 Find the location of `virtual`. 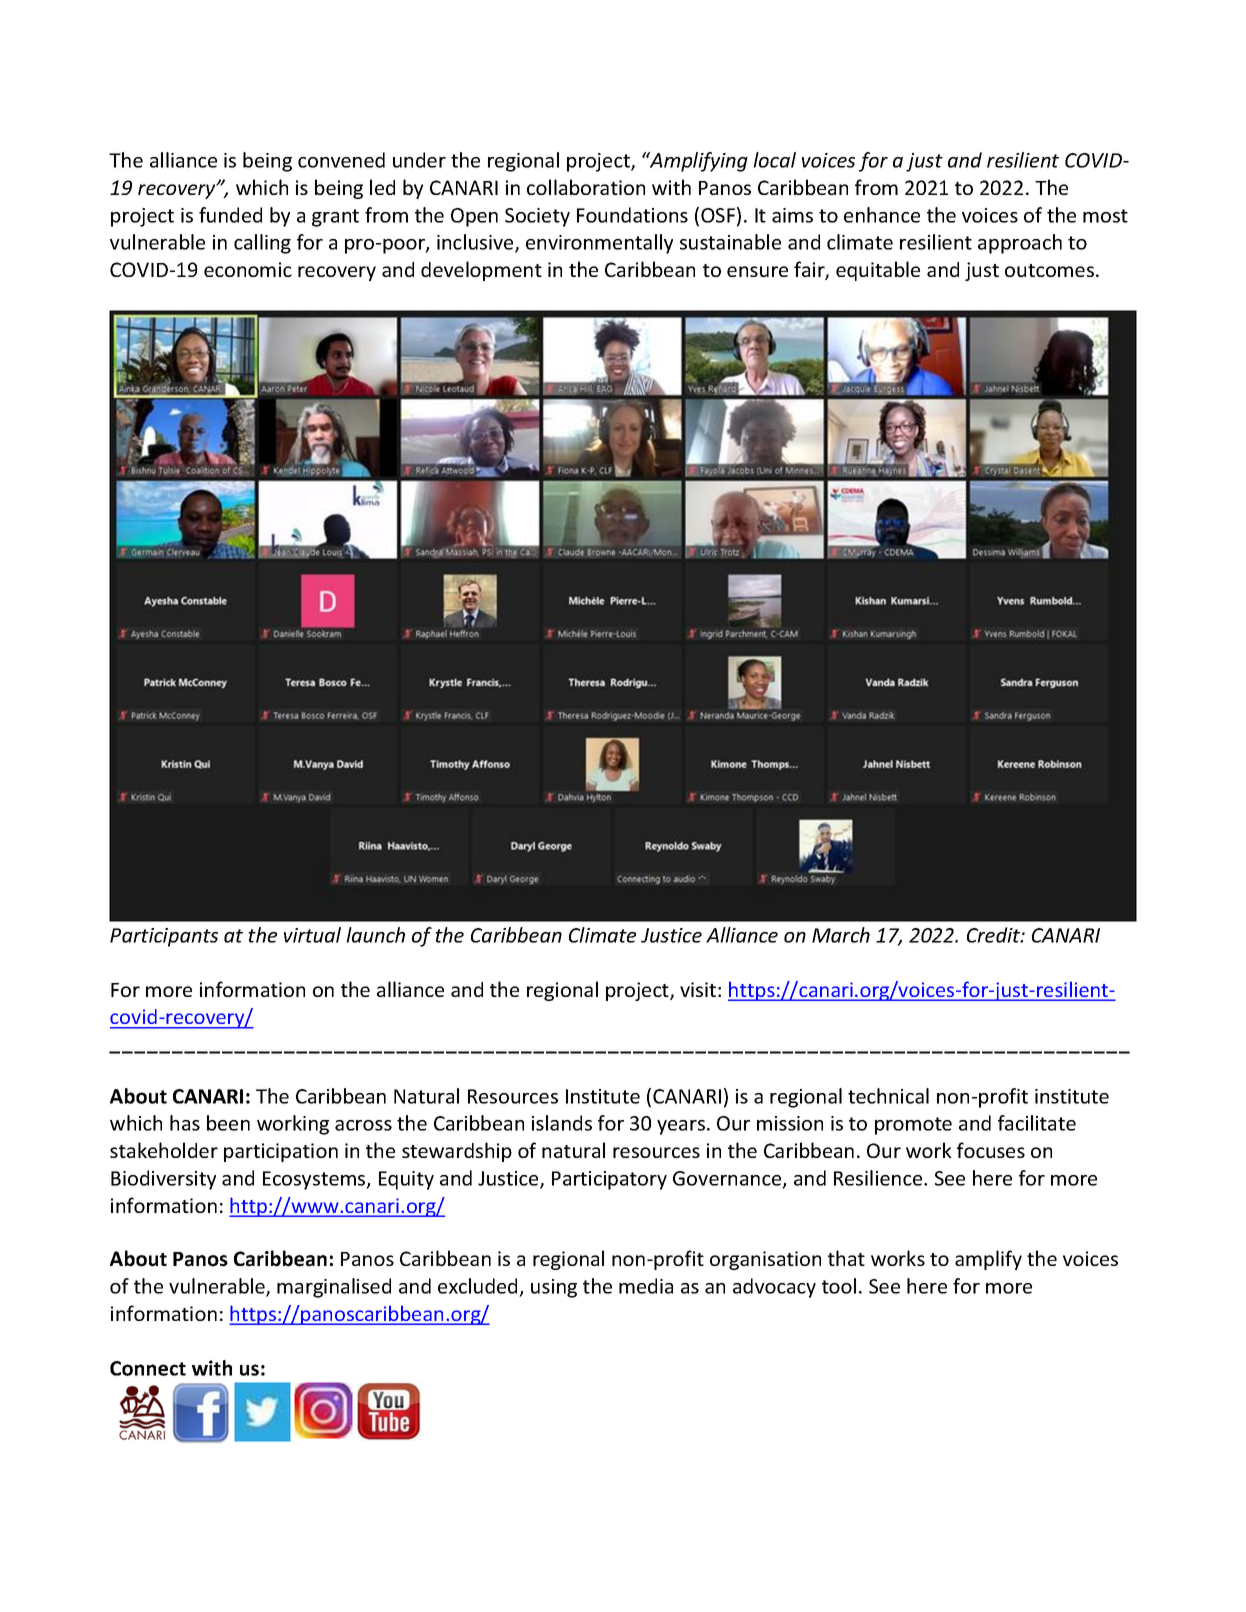

virtual is located at coordinates (312, 935).
